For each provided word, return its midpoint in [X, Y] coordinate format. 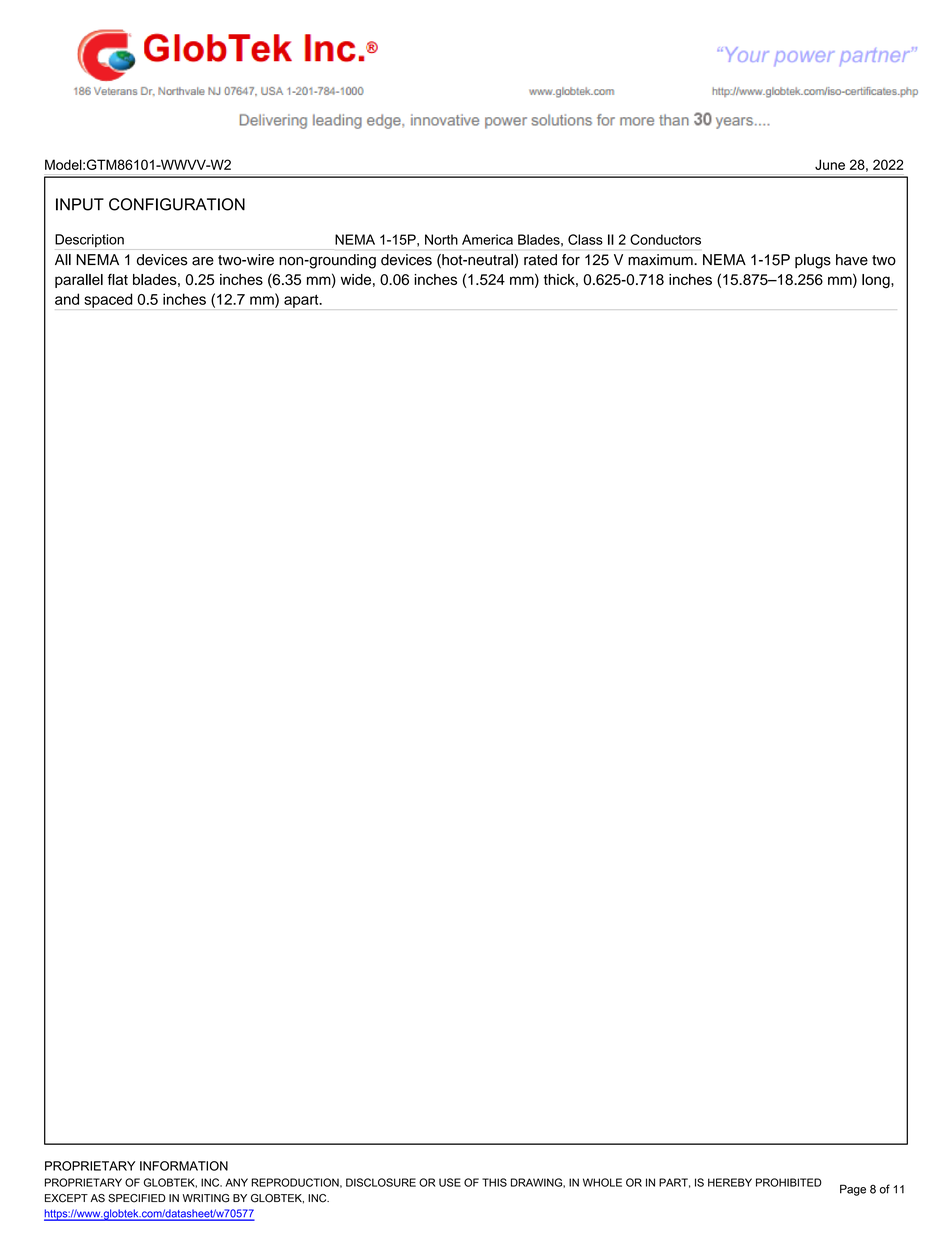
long [877, 281]
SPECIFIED [137, 1198]
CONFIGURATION [177, 204]
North [441, 239]
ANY [236, 1182]
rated [540, 260]
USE [450, 1182]
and [67, 299]
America [487, 239]
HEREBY [730, 1182]
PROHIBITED [789, 1182]
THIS [494, 1182]
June [830, 164]
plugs [813, 261]
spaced [108, 300]
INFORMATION [184, 1166]
